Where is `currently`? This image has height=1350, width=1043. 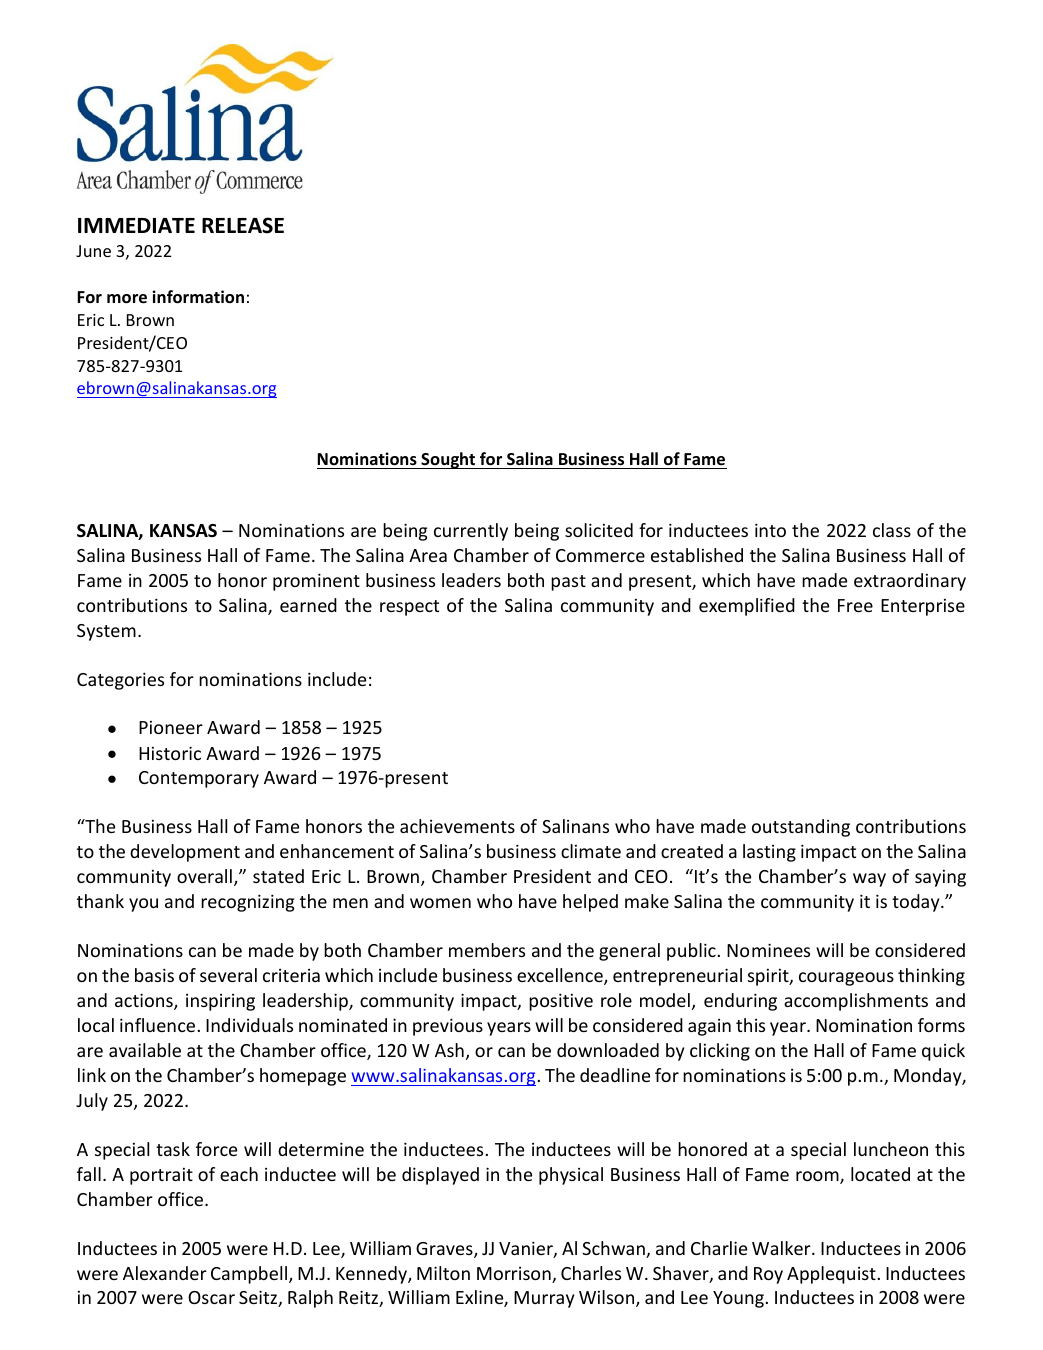
currently is located at coordinates (471, 532).
